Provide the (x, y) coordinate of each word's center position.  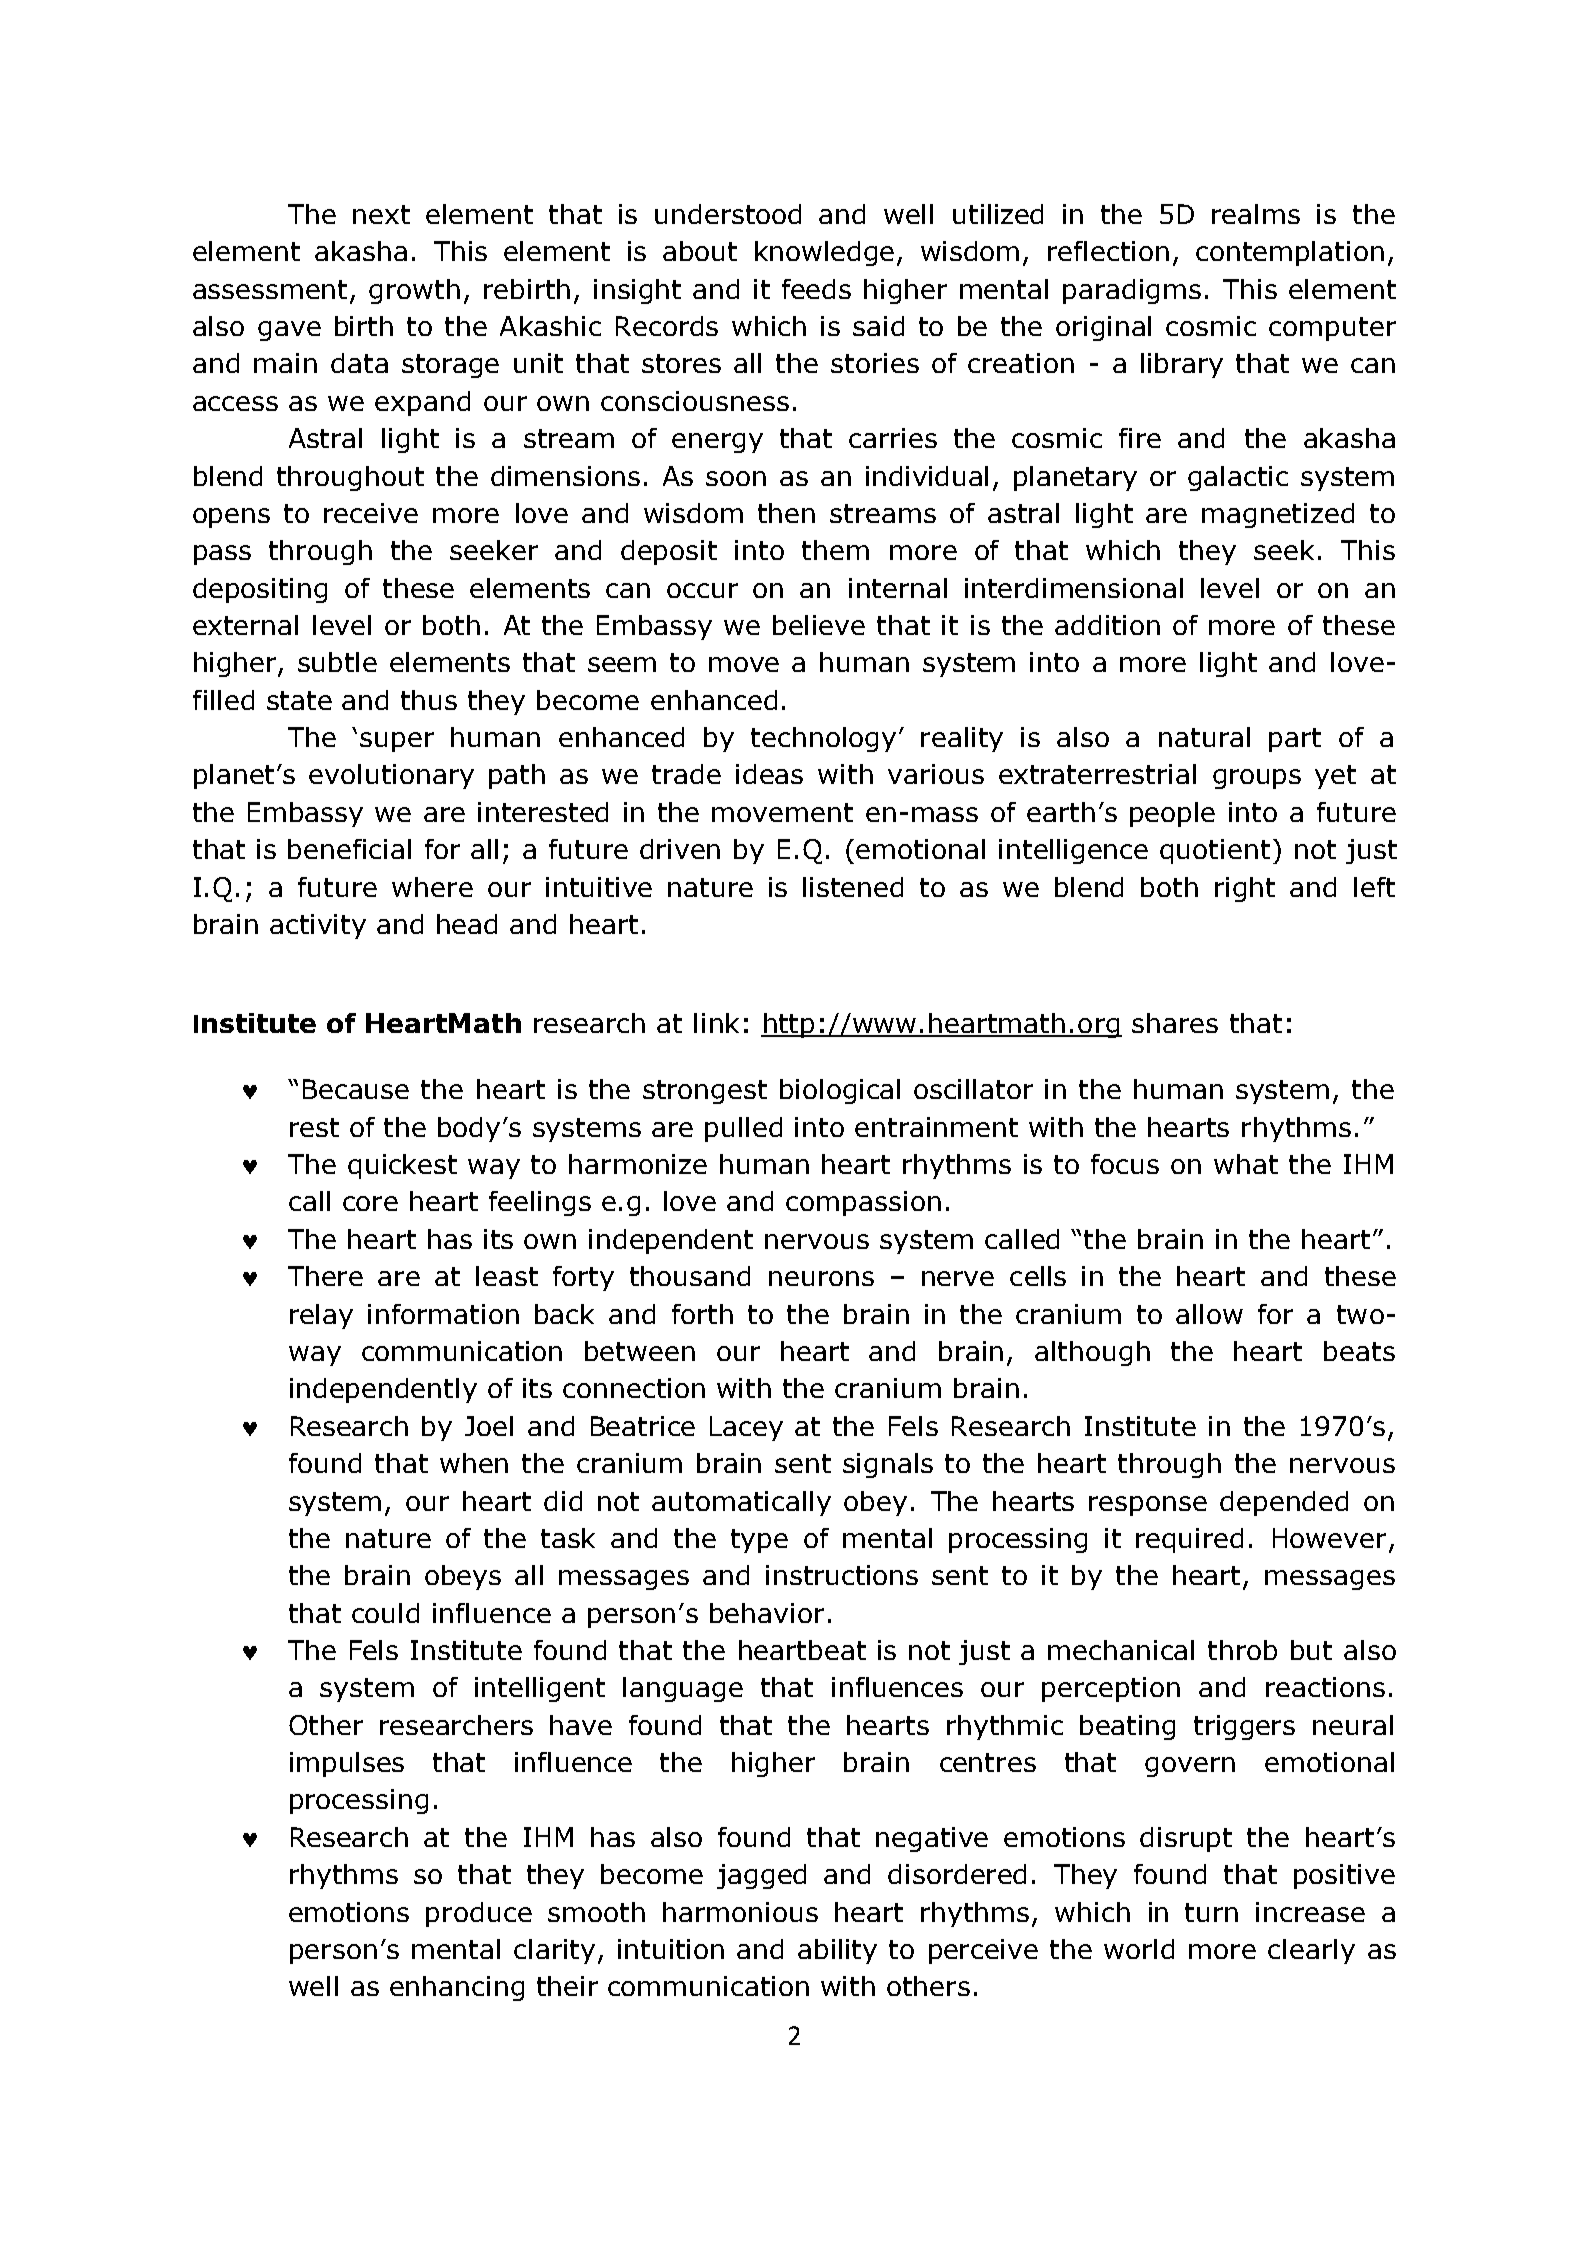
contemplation (1290, 253)
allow (1209, 1314)
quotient (1215, 851)
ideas (769, 774)
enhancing (457, 1988)
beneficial (349, 849)
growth (414, 291)
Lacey (746, 1428)
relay (321, 1316)
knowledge (824, 253)
